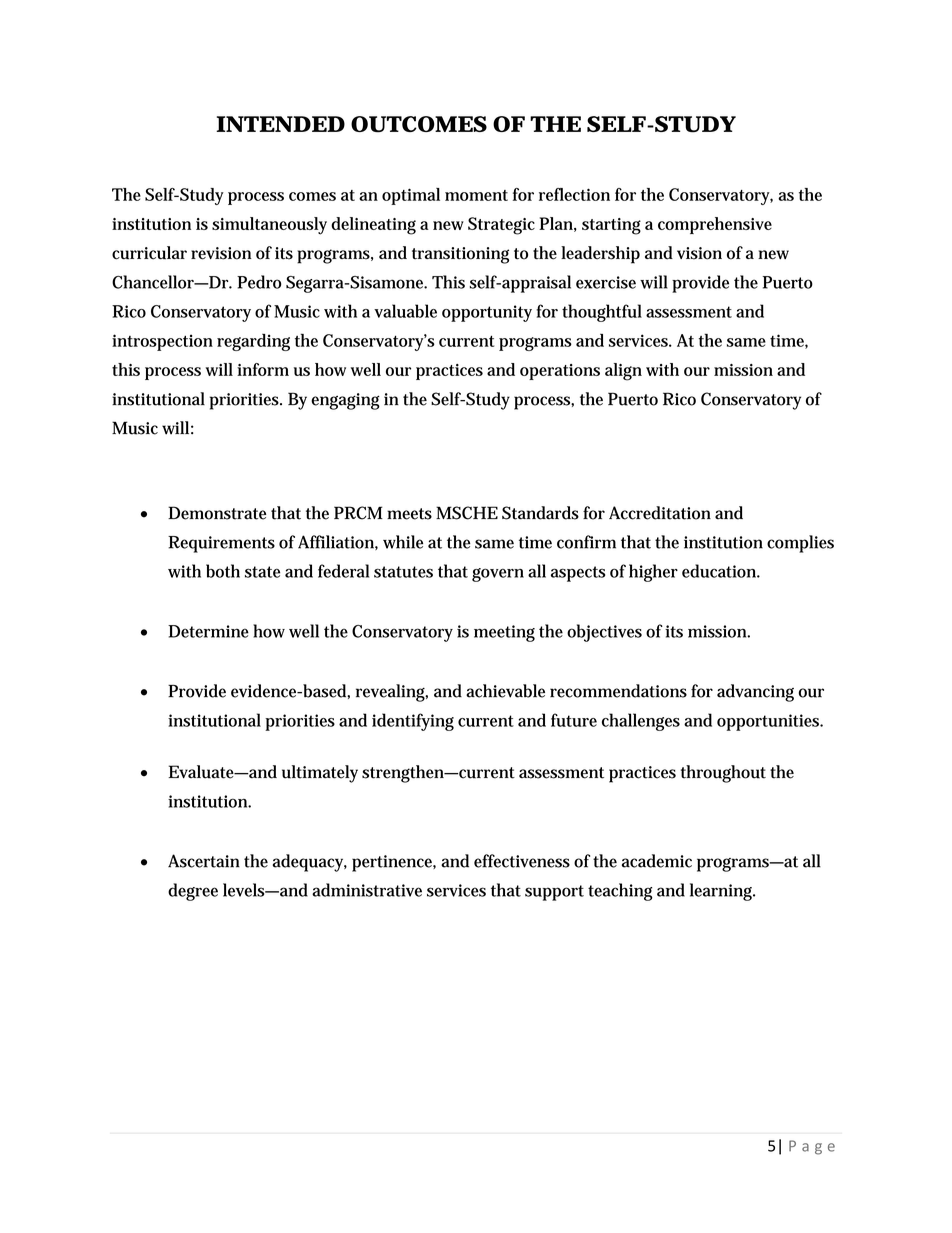 This screenshot has width=952, height=1233. I want to click on Ascertain, so click(204, 861).
